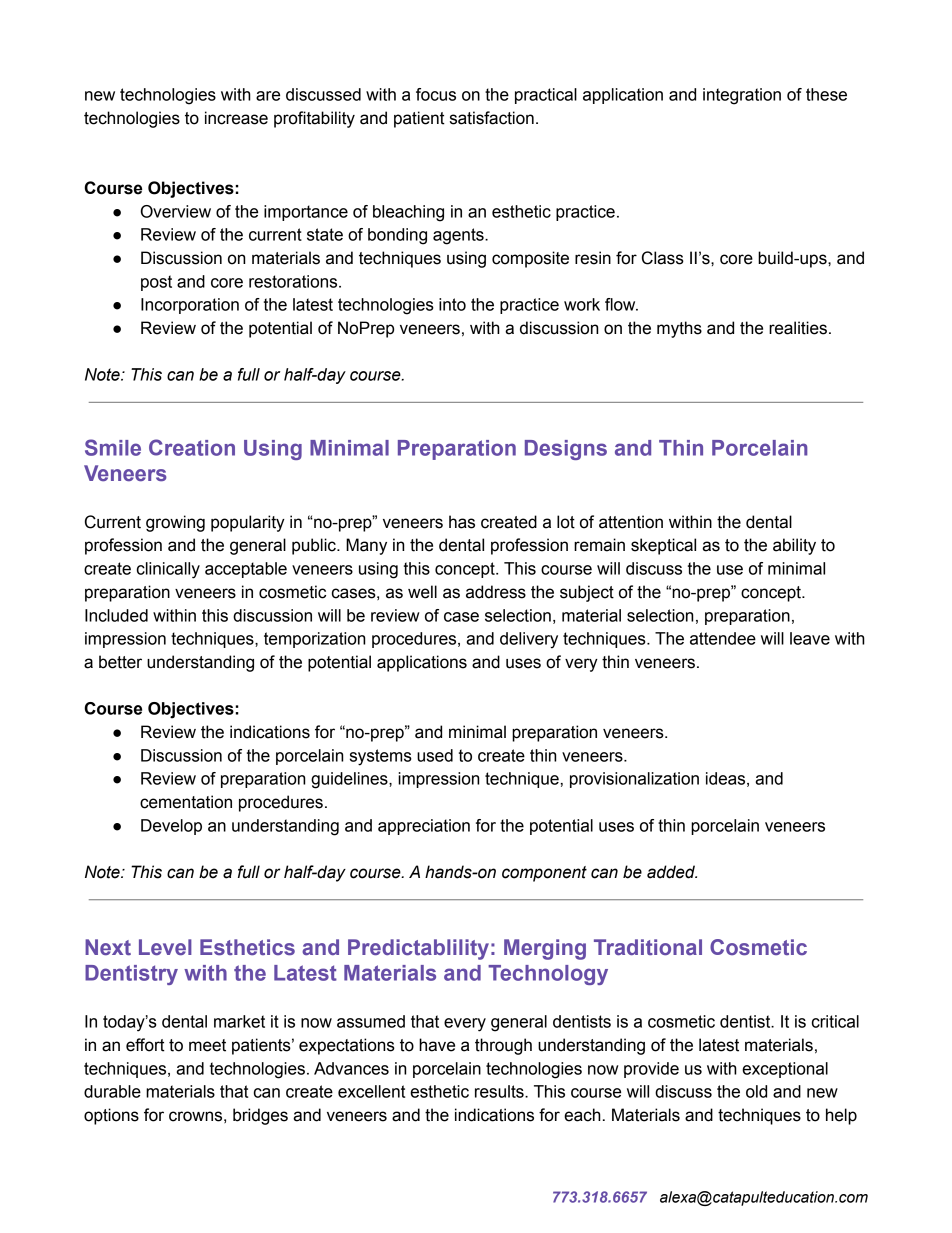 Image resolution: width=952 pixels, height=1233 pixels. What do you see at coordinates (500, 1091) in the image?
I see `results` at bounding box center [500, 1091].
